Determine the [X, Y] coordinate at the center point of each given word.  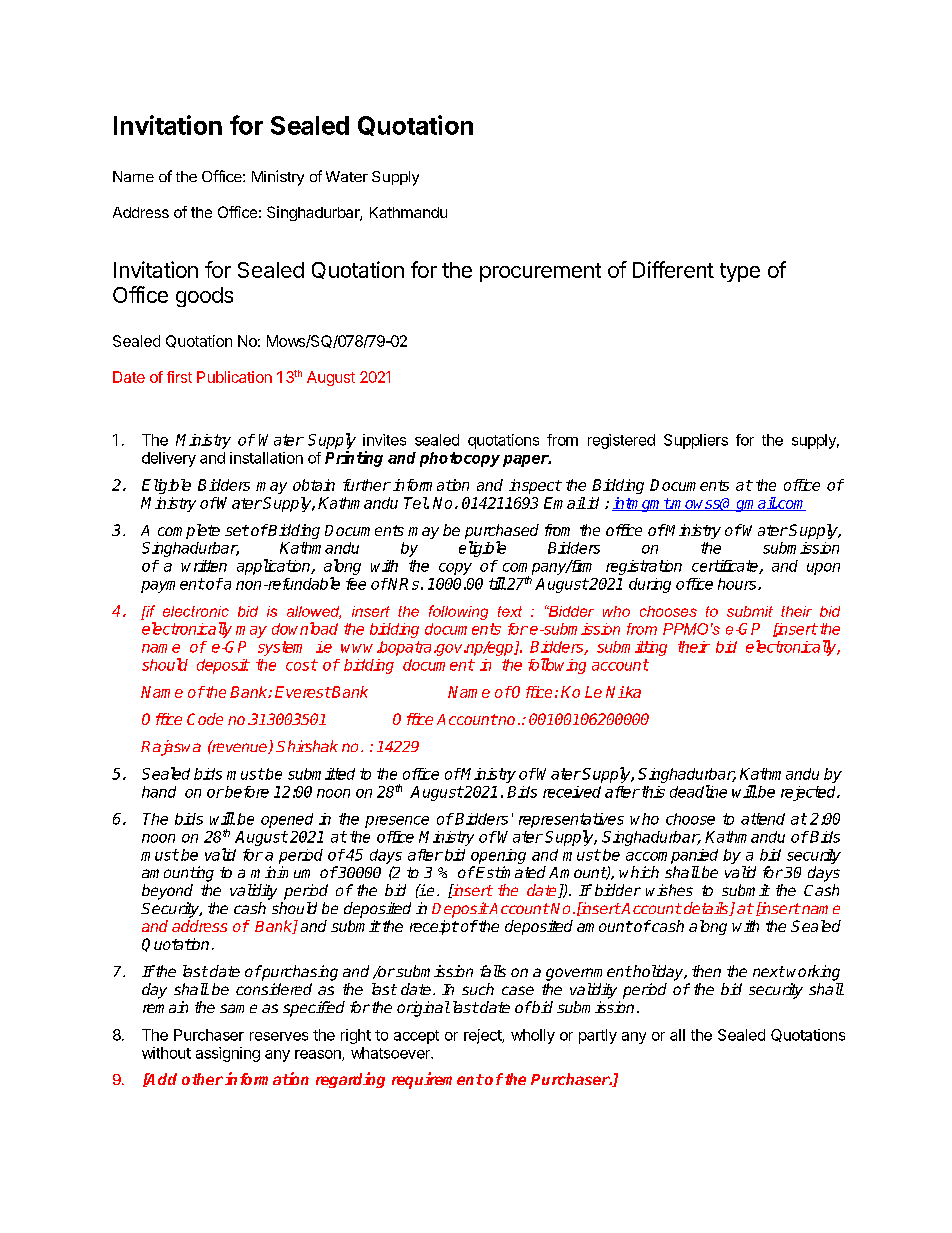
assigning [228, 1054]
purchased [502, 533]
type [740, 272]
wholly [533, 1036]
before [246, 792]
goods [204, 297]
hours [738, 584]
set [237, 530]
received [572, 792]
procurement [540, 272]
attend [763, 819]
